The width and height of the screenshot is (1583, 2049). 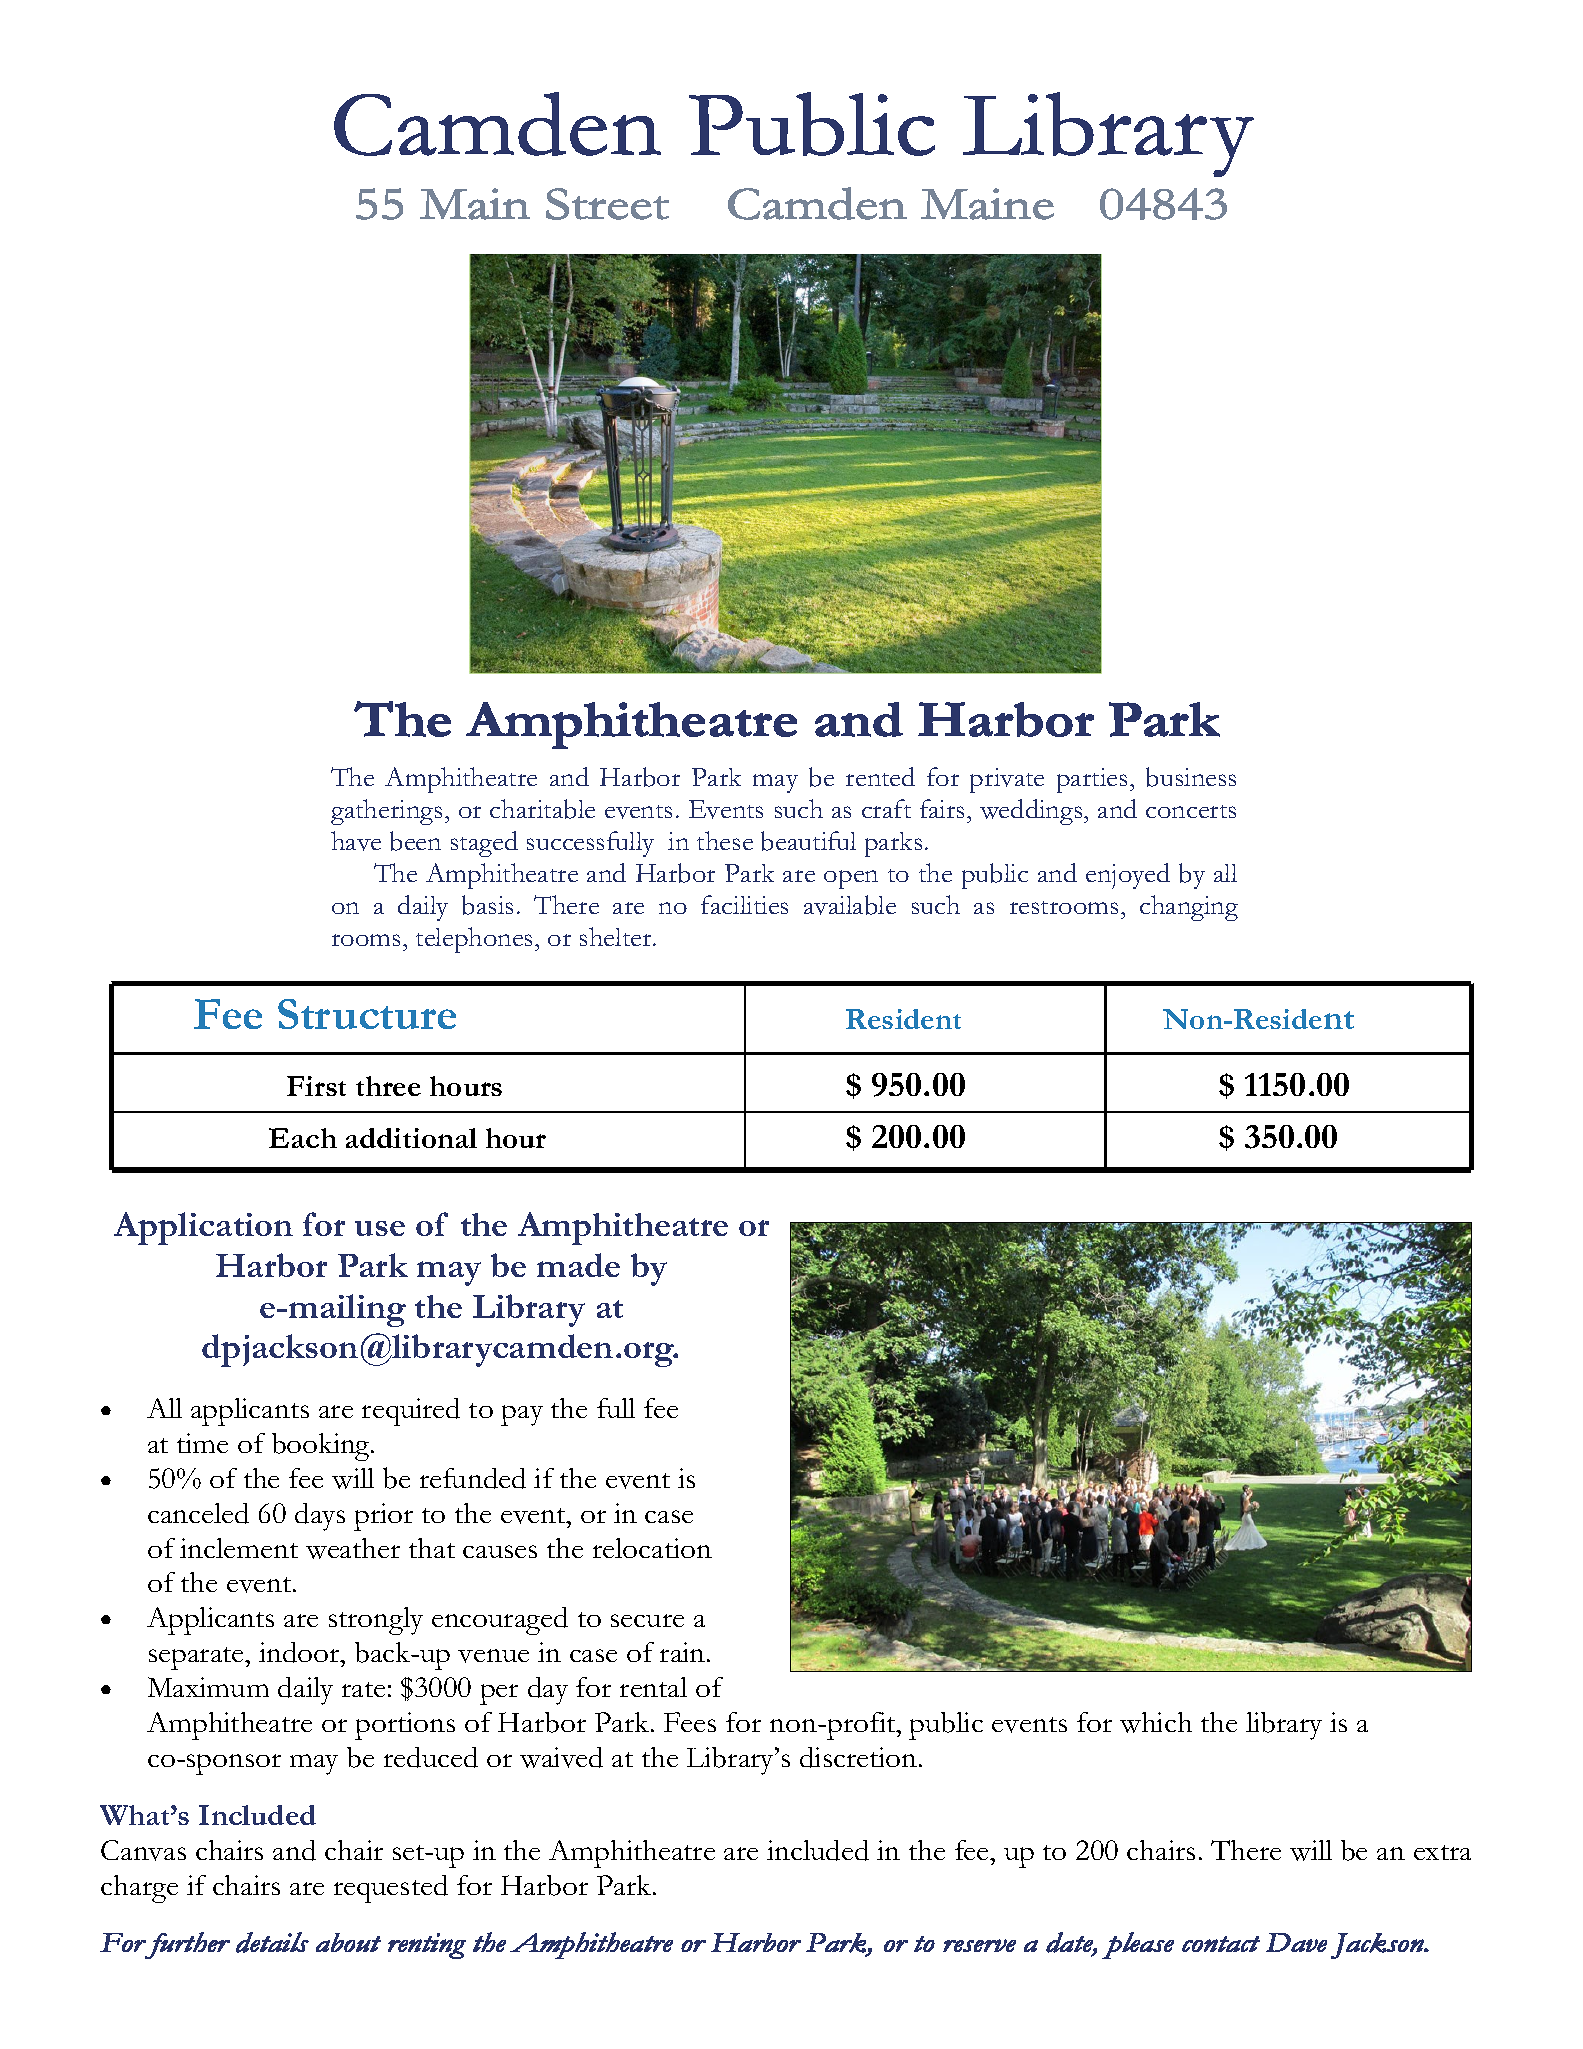 I want to click on gatherings, so click(x=386, y=812).
